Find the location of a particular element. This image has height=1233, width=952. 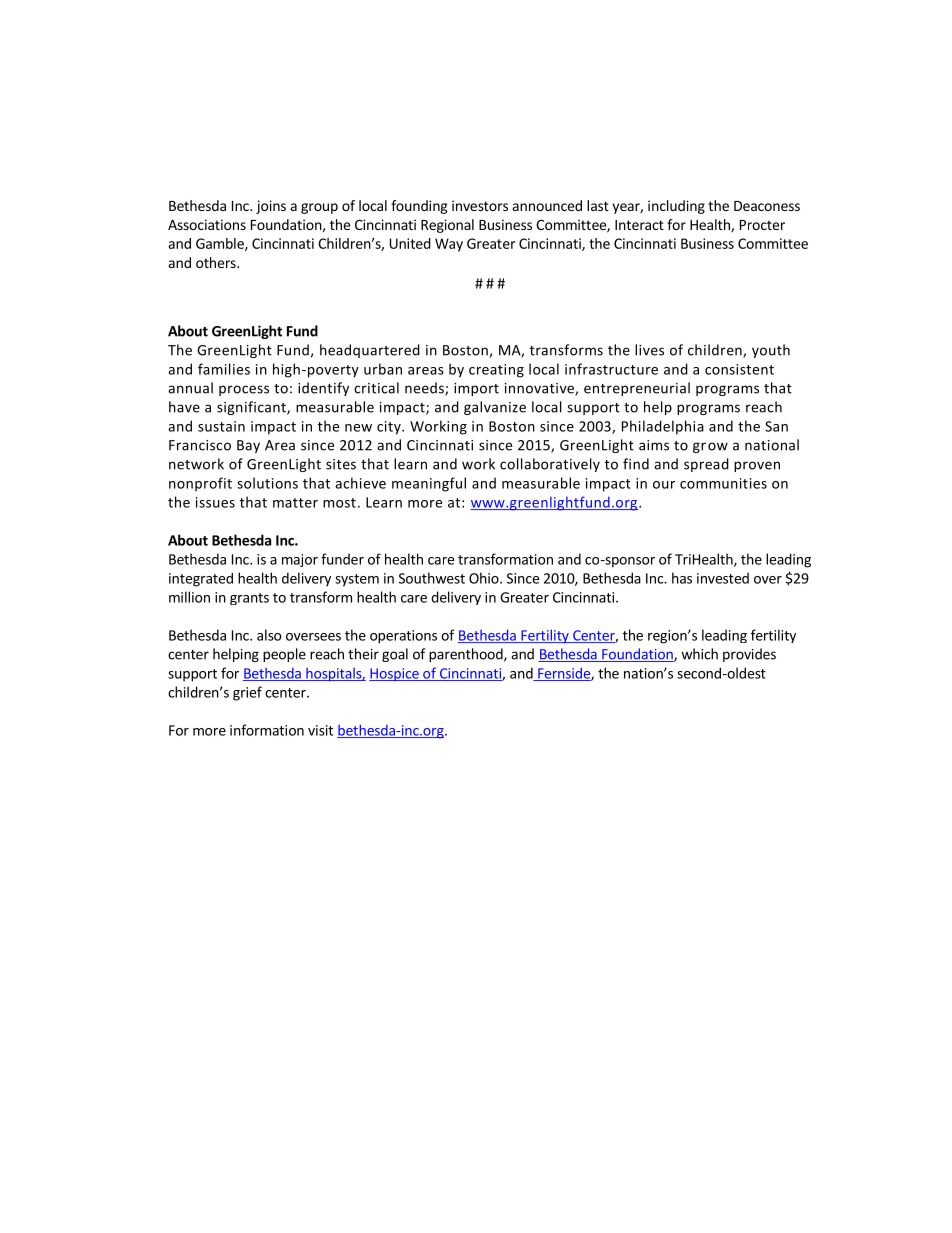

import is located at coordinates (476, 389).
